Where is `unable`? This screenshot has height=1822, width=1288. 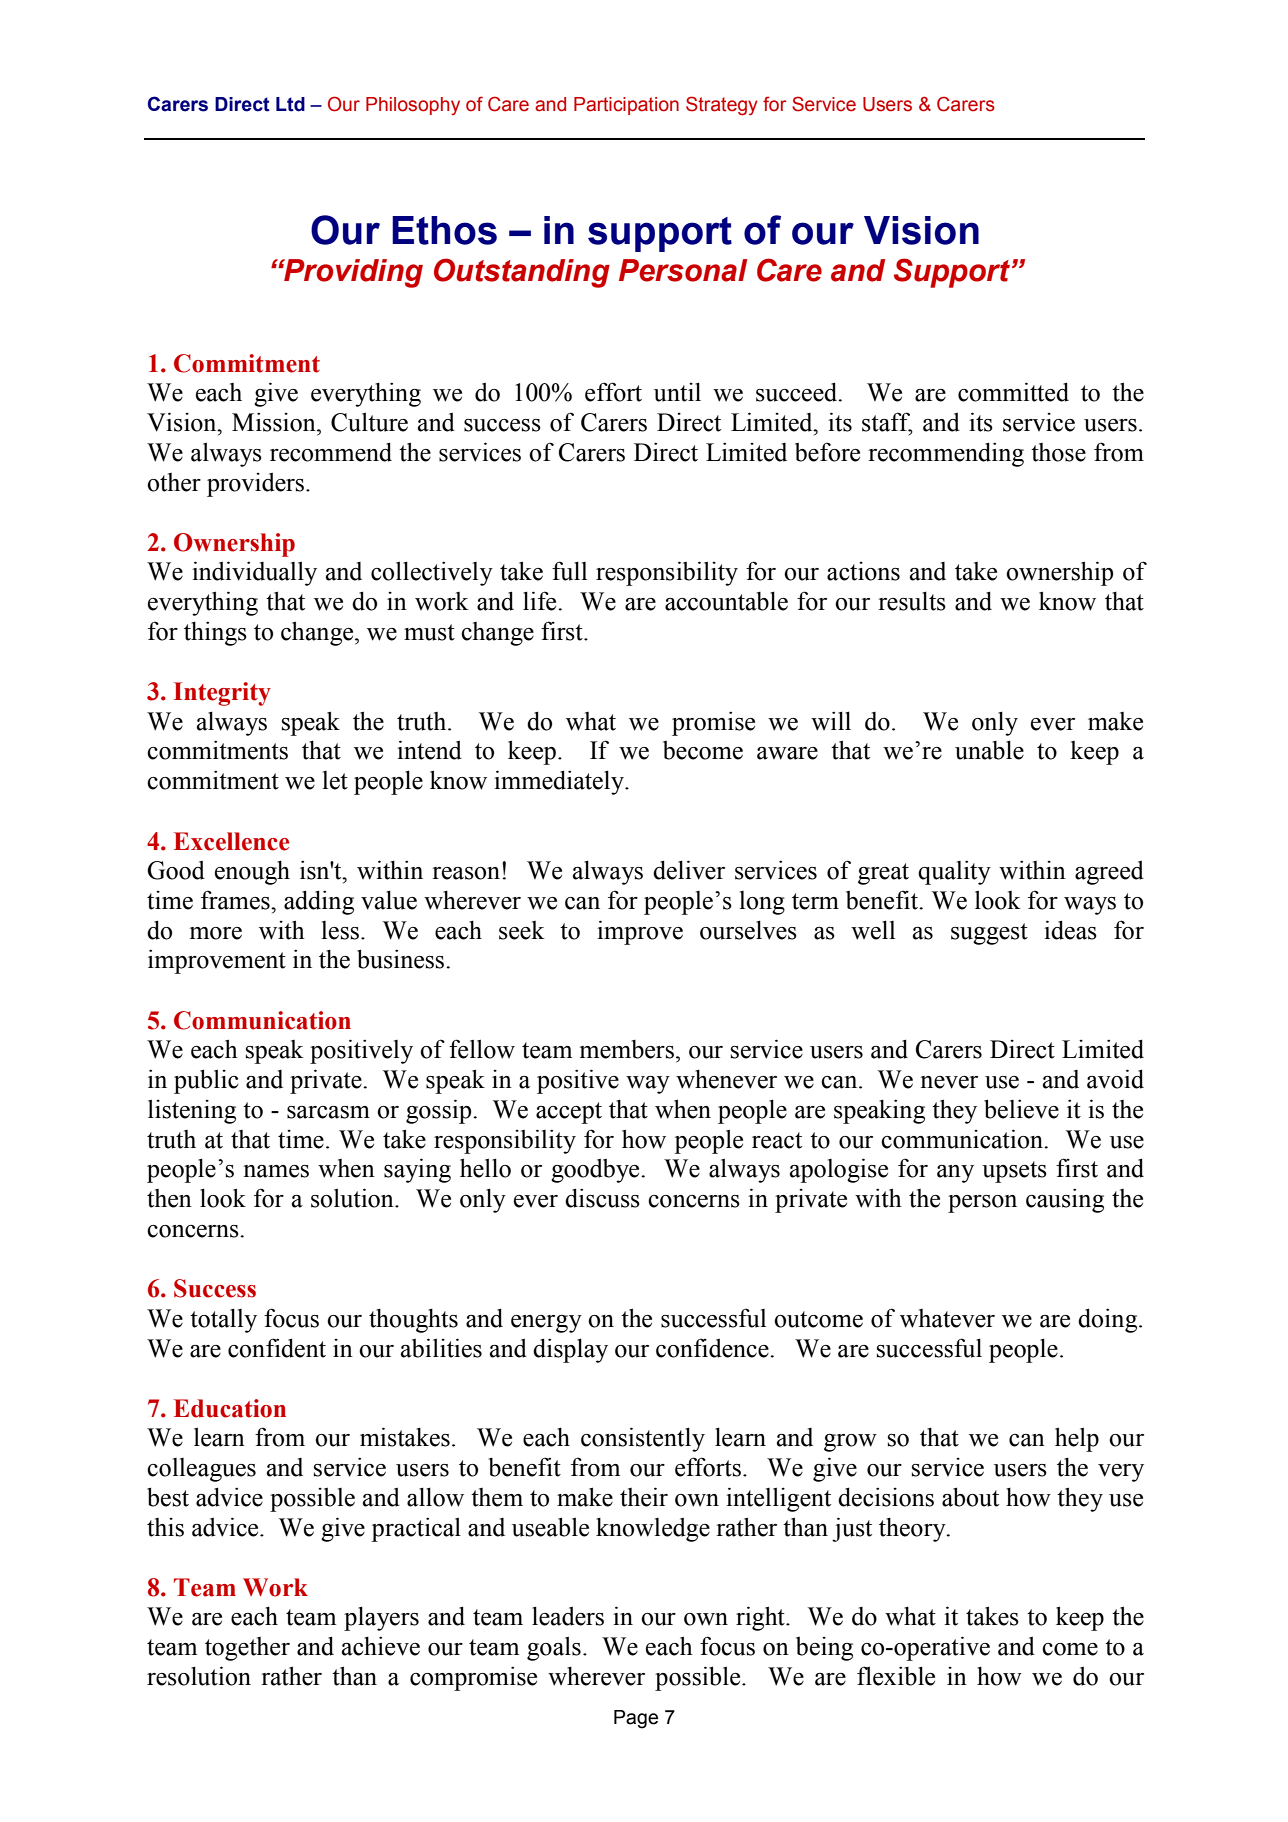
unable is located at coordinates (989, 750).
